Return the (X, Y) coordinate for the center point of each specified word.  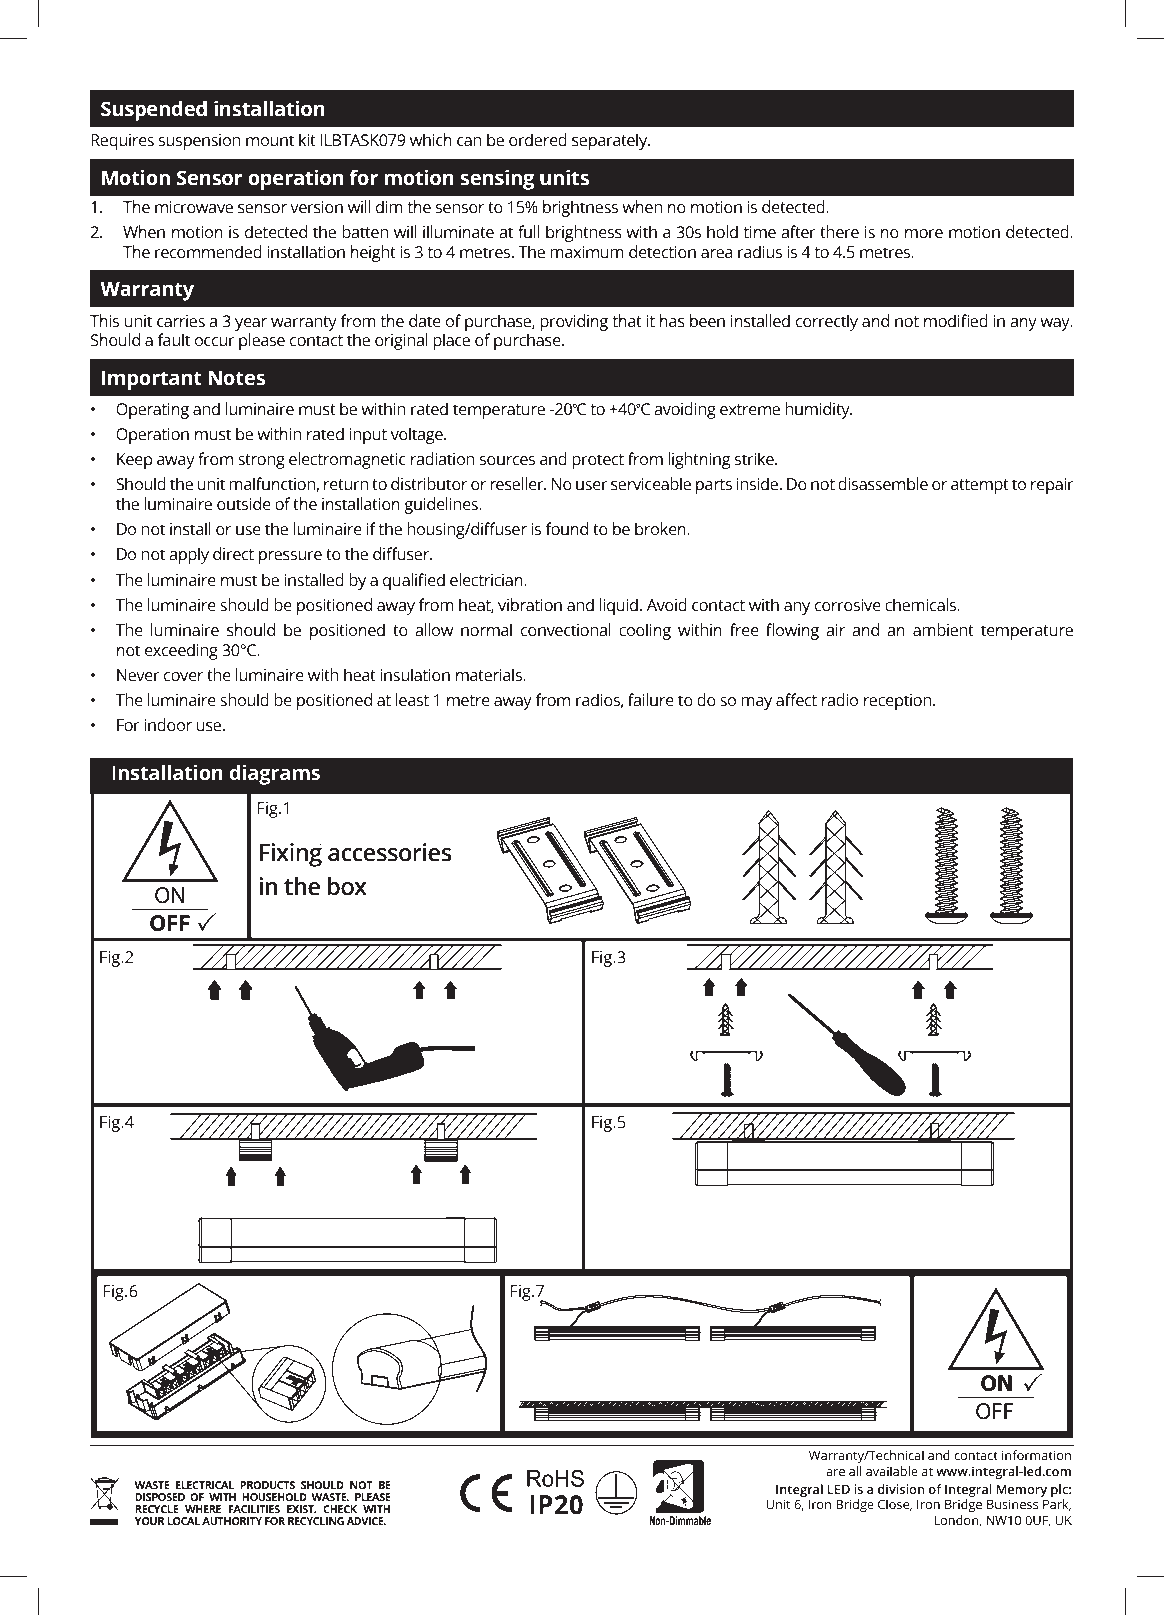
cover (183, 677)
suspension (199, 142)
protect (598, 461)
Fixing (291, 855)
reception (899, 702)
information (1036, 1455)
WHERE (203, 1509)
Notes (236, 378)
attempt (980, 486)
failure (651, 700)
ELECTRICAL (205, 1485)
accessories (390, 852)
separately (611, 141)
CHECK (340, 1509)
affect (796, 700)
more (924, 234)
